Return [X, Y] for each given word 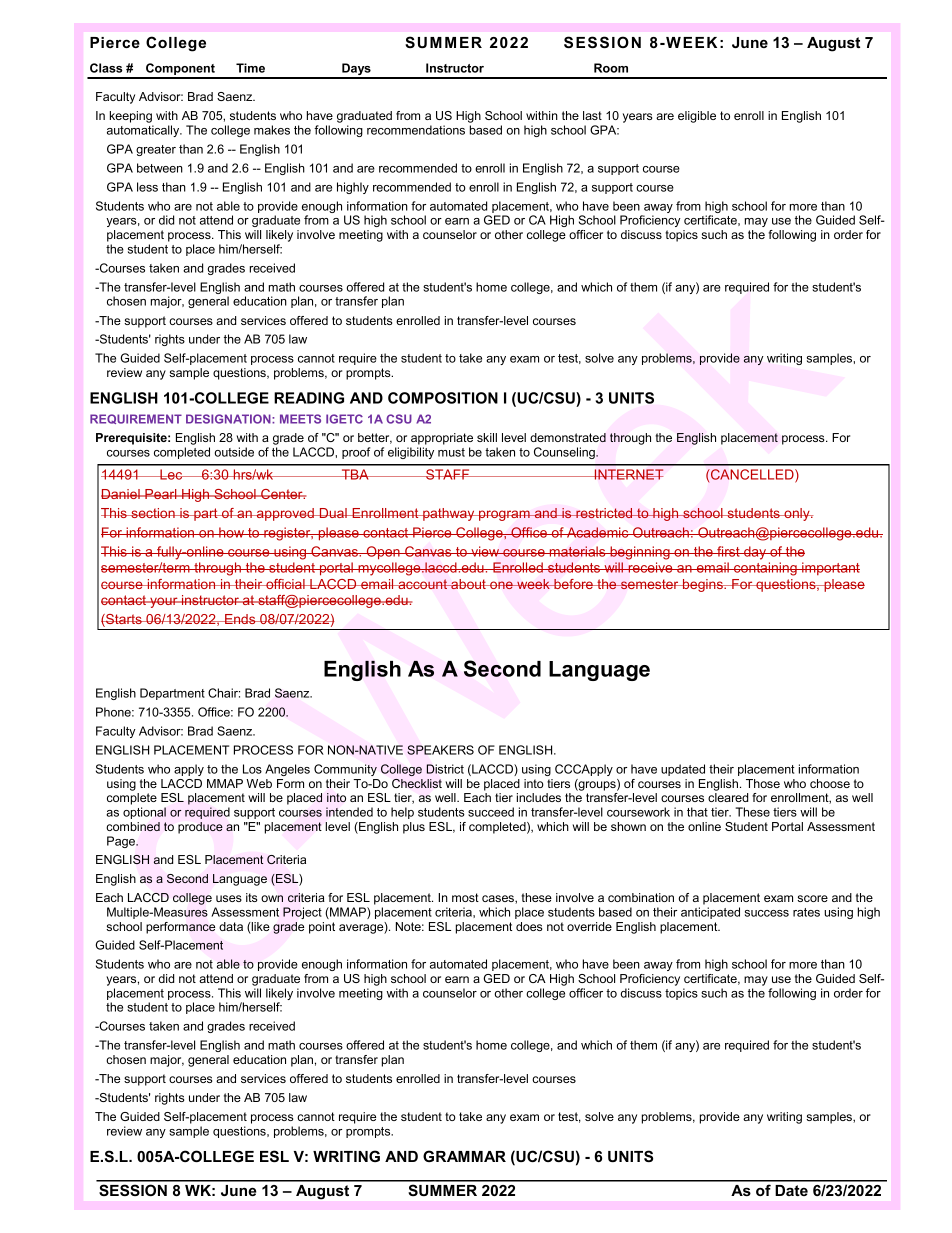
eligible [697, 117]
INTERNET [627, 474]
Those [763, 783]
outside [234, 452]
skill [487, 437]
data [231, 926]
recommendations [416, 130]
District [445, 769]
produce [200, 828]
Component [180, 70]
